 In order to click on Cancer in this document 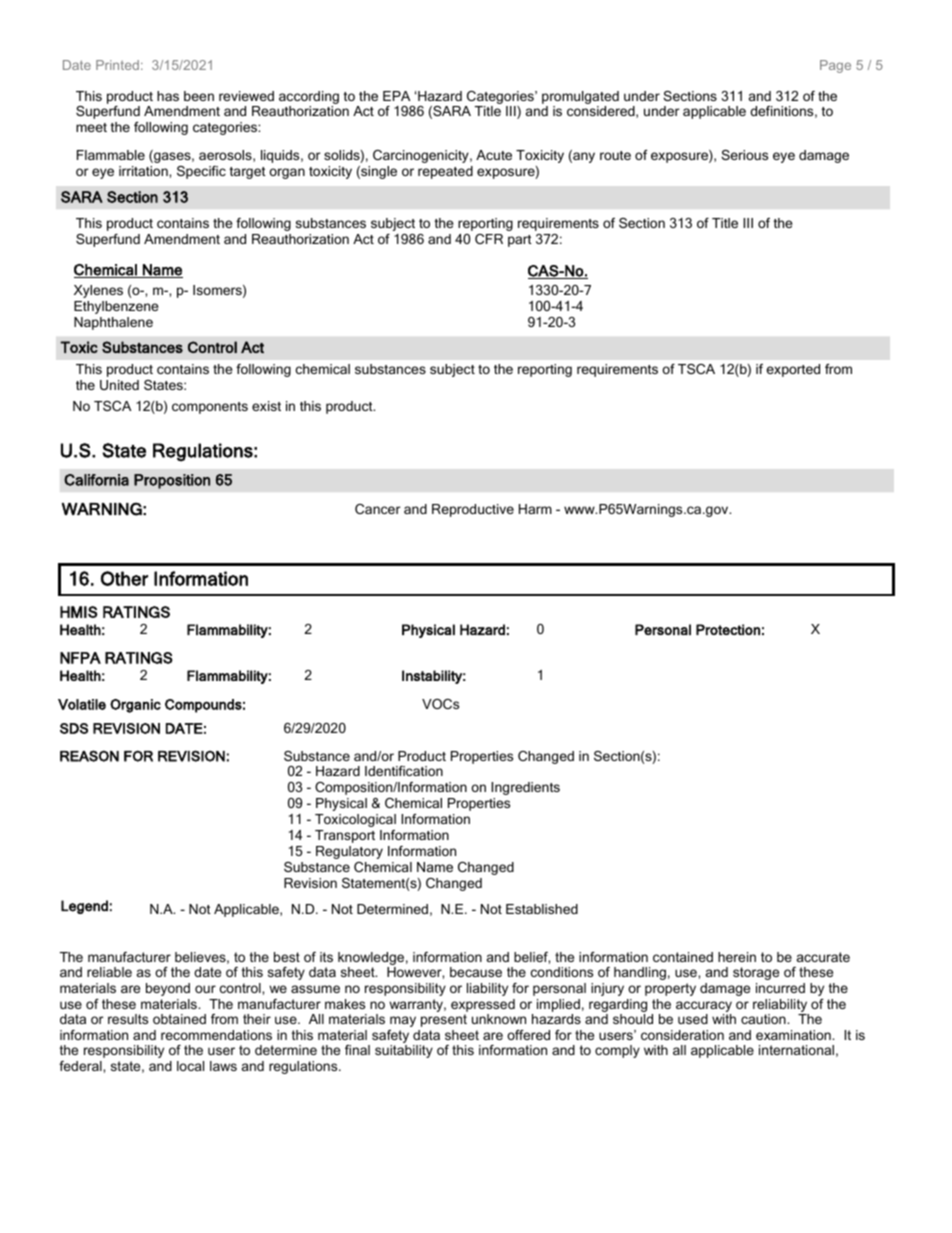, I will do `click(378, 509)`.
